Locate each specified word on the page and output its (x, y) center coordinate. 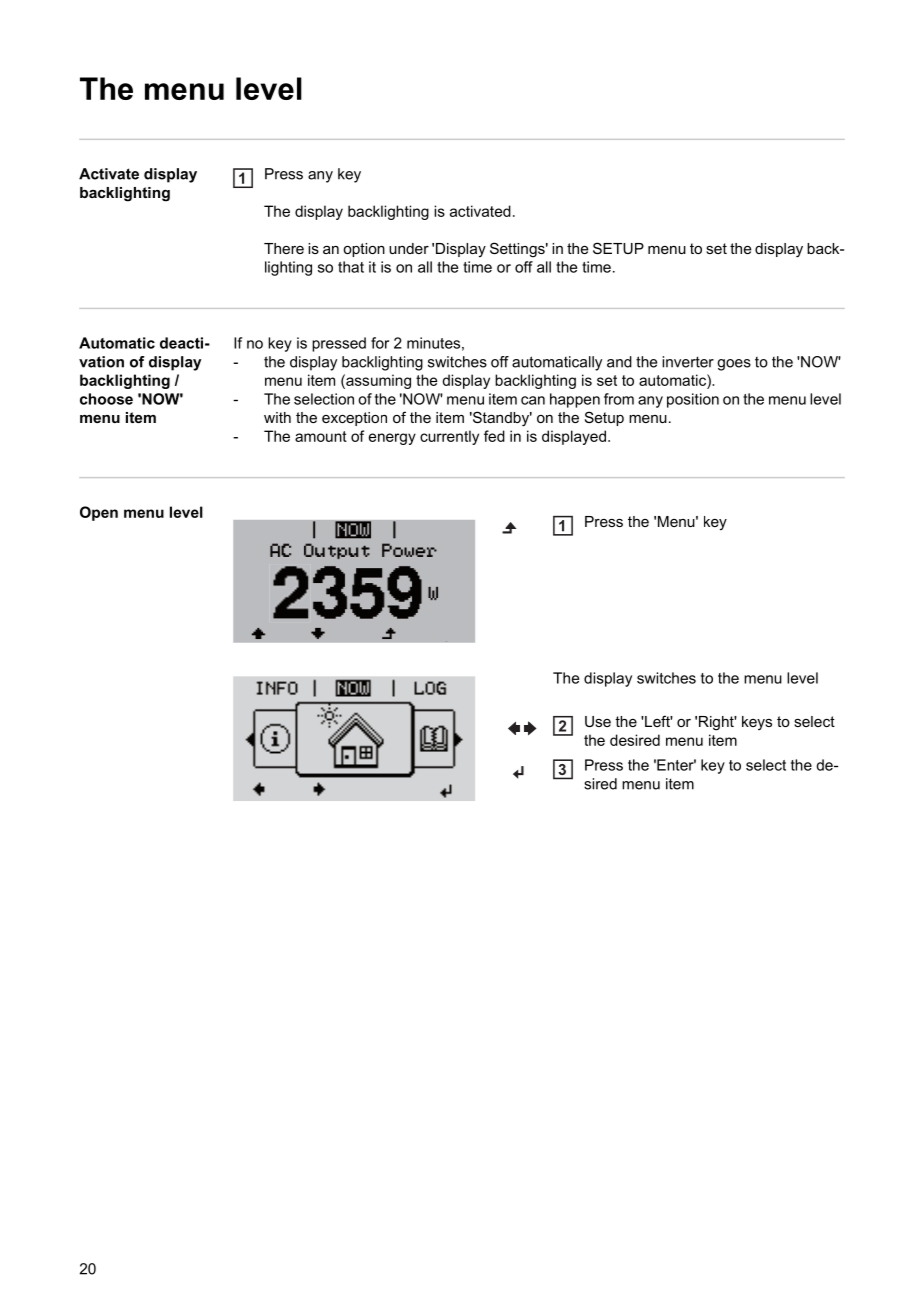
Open (99, 513)
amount (321, 436)
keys (757, 723)
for (380, 343)
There (284, 248)
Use (598, 721)
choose (106, 399)
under (409, 248)
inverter (688, 362)
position (693, 400)
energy (392, 439)
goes (734, 365)
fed (494, 436)
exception (354, 419)
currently (449, 437)
